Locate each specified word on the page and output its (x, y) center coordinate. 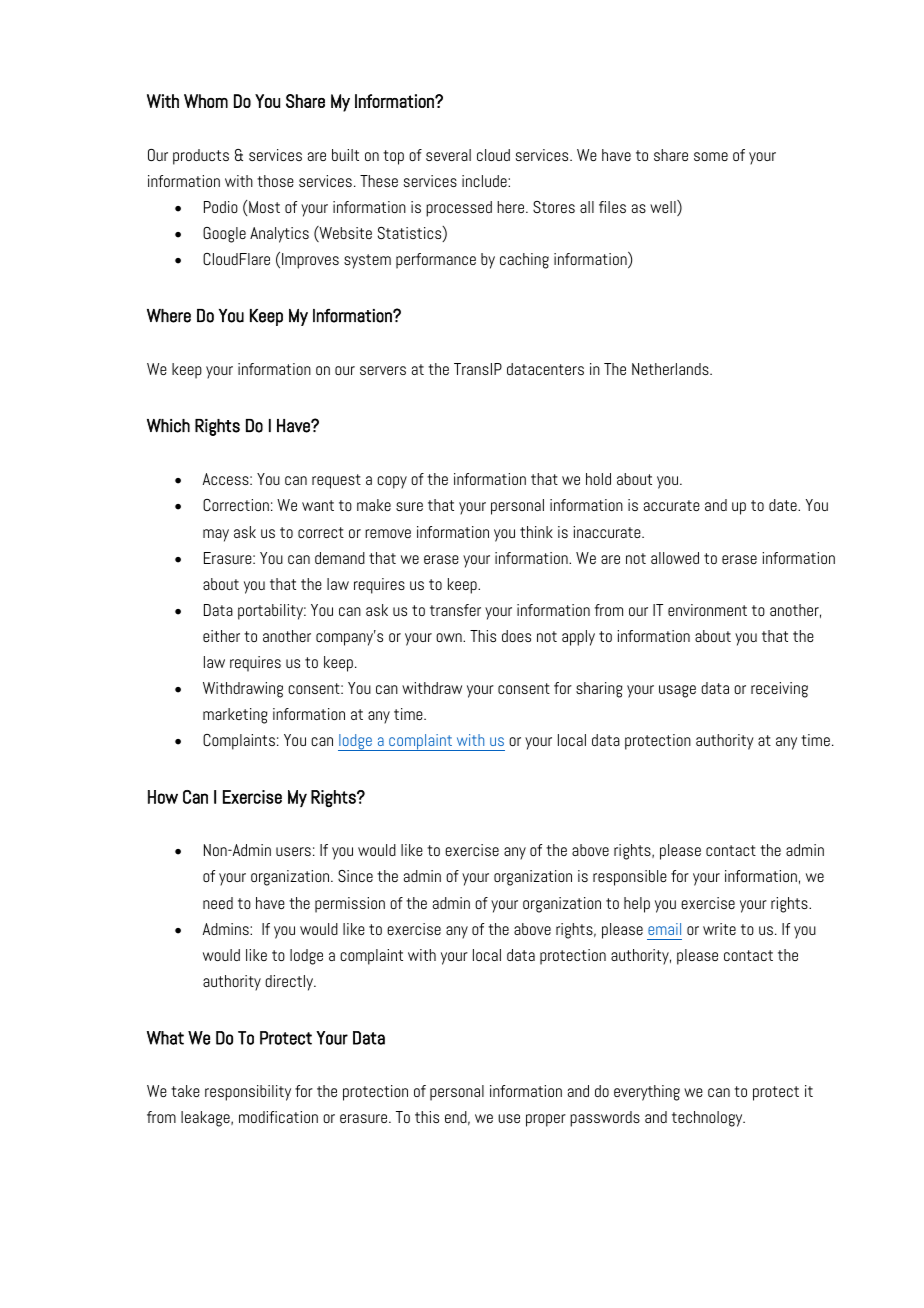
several (448, 155)
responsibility (248, 1093)
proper (546, 1120)
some (711, 156)
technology (708, 1119)
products (201, 157)
